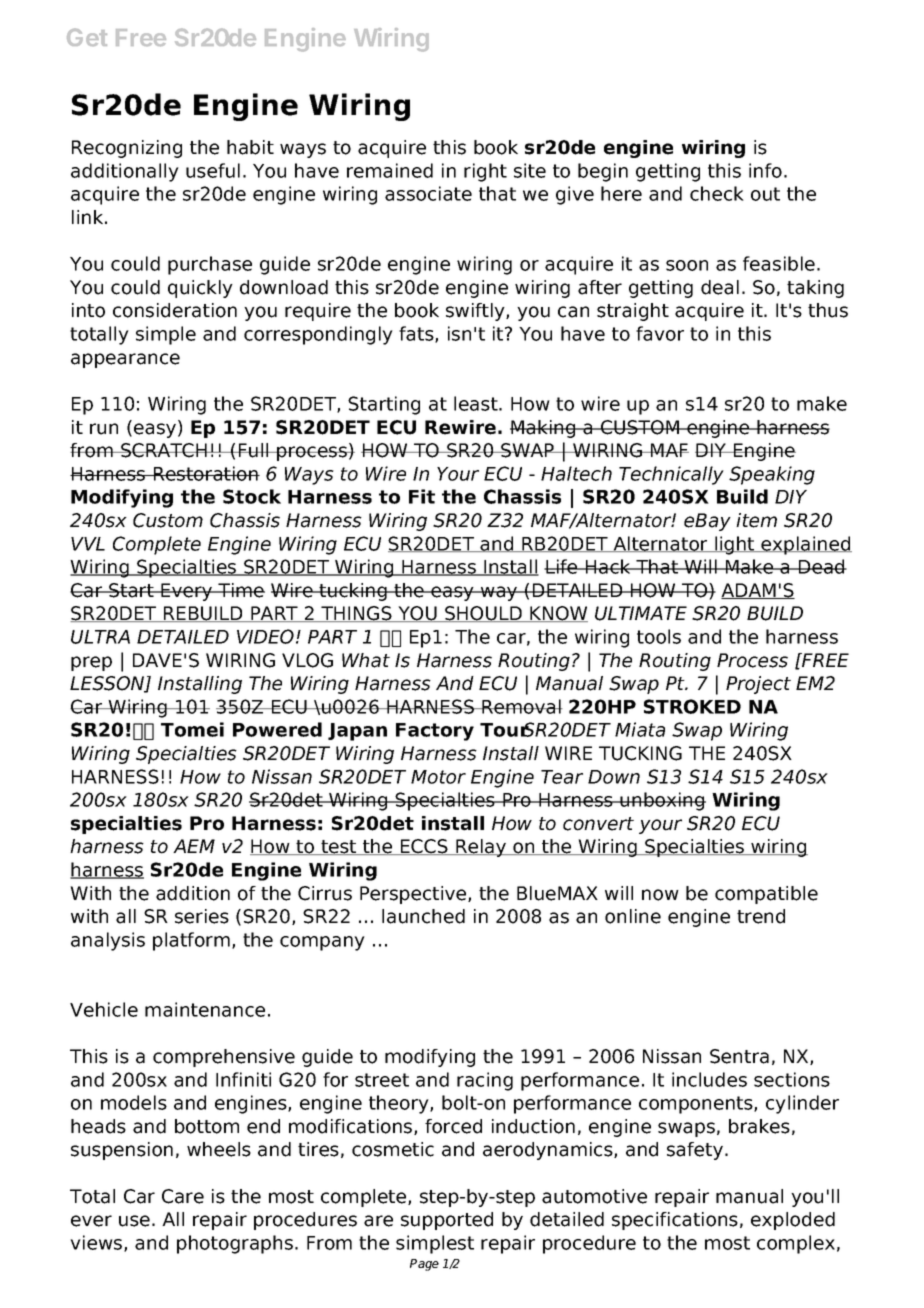  I want to click on useful, so click(213, 170).
